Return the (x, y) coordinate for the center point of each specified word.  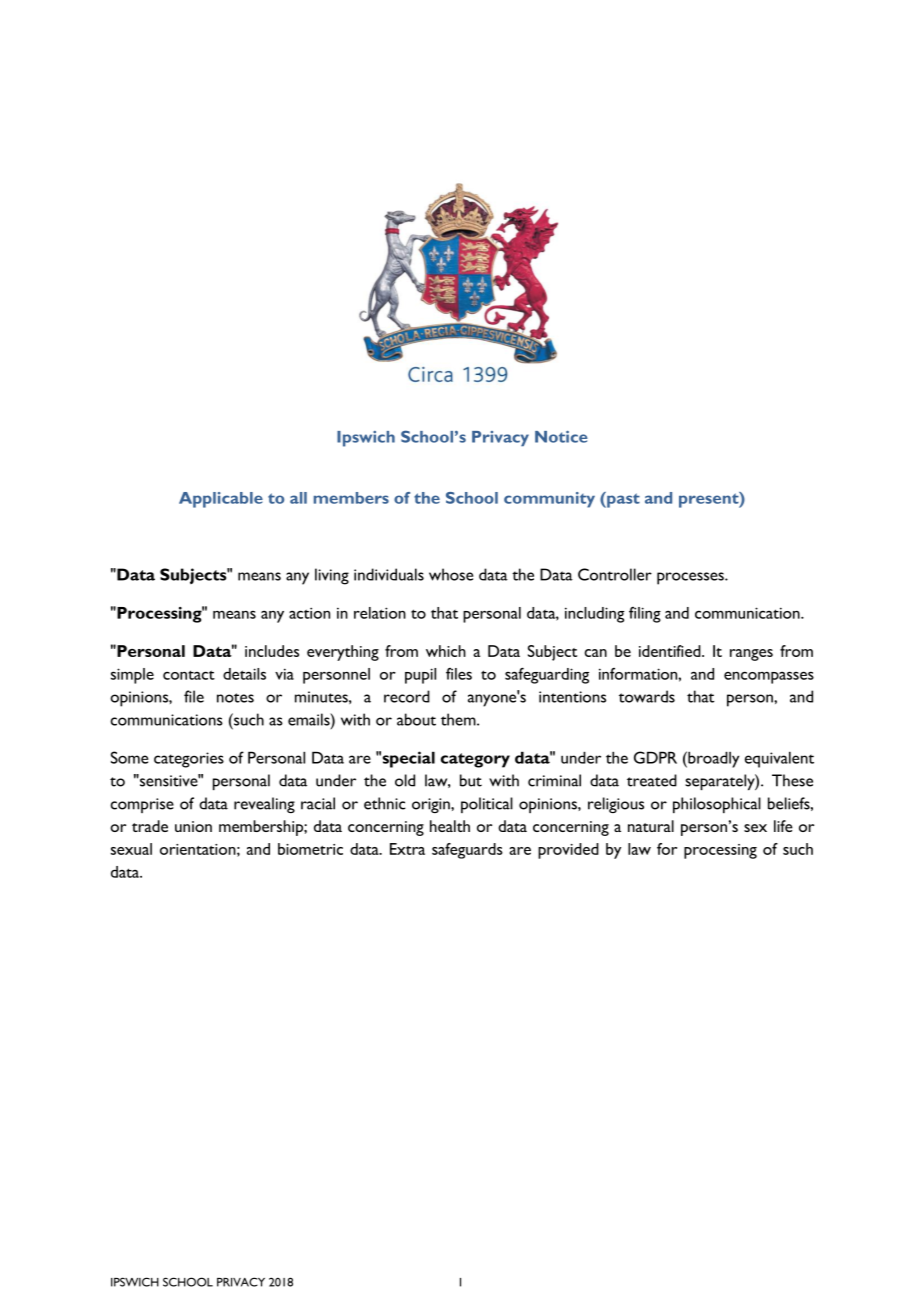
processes (691, 578)
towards (647, 696)
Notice (561, 437)
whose (451, 574)
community (549, 500)
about (416, 719)
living (332, 576)
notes (235, 698)
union (193, 826)
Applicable (221, 500)
